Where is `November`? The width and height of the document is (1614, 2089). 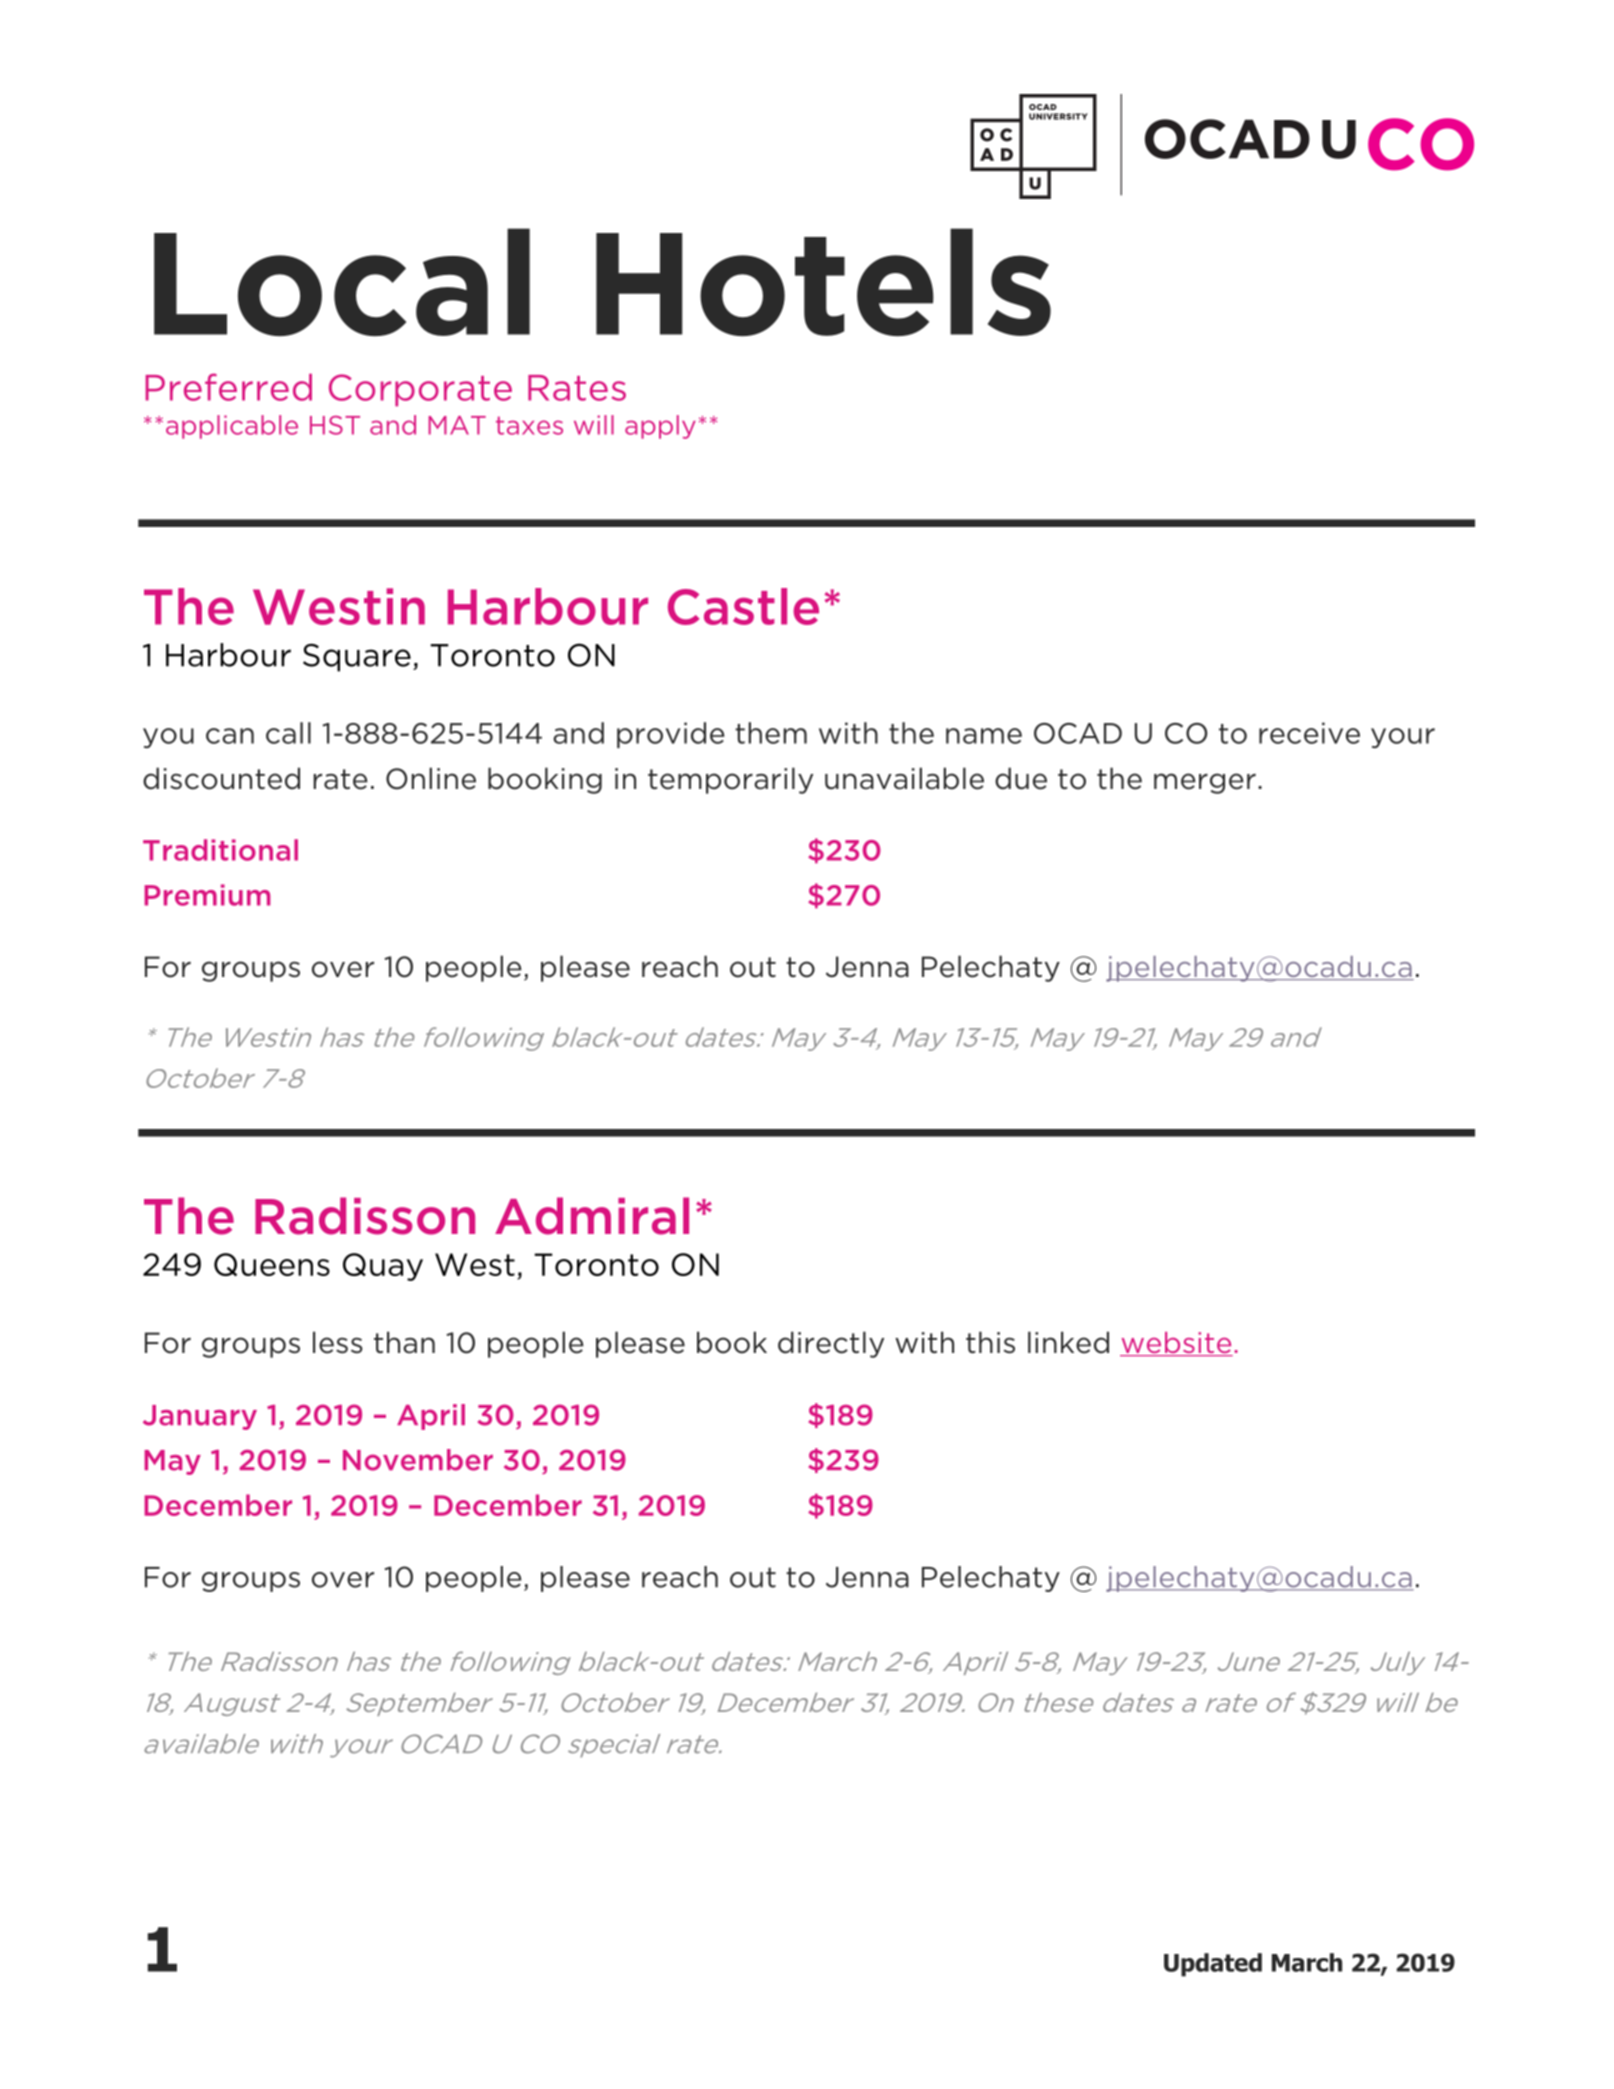 November is located at coordinates (418, 1460).
